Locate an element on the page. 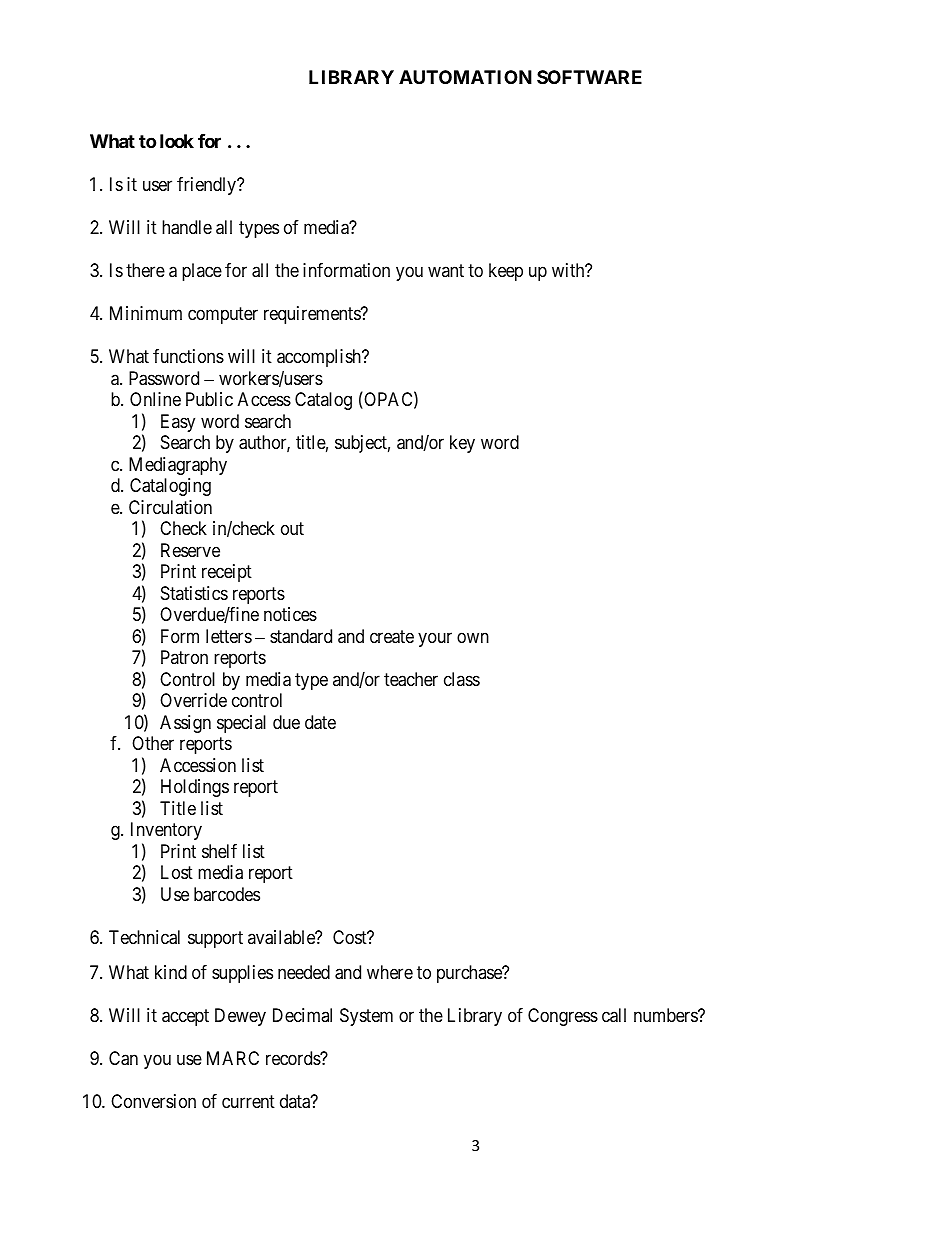  key is located at coordinates (462, 444).
